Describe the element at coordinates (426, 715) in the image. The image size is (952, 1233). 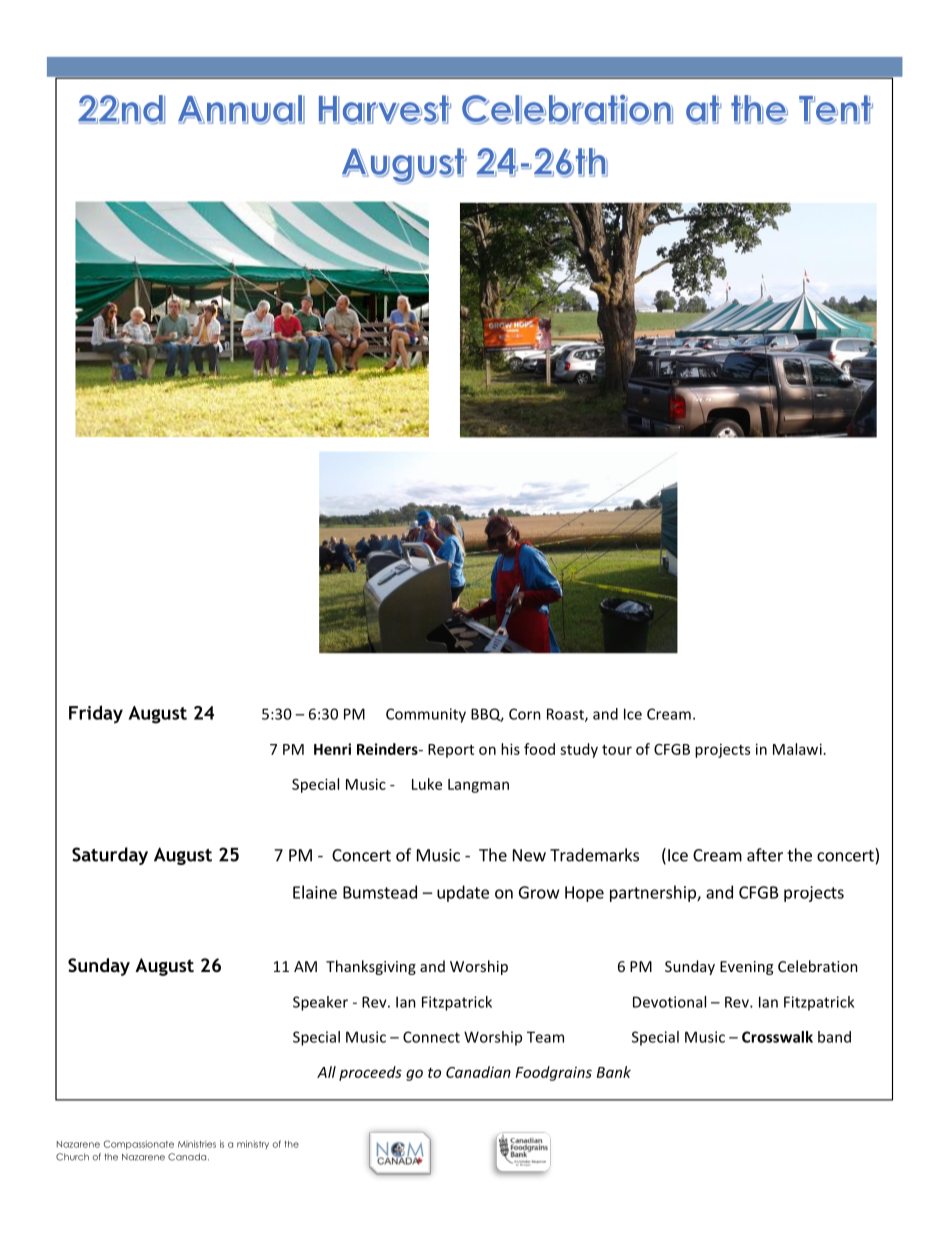
I see `Community` at that location.
